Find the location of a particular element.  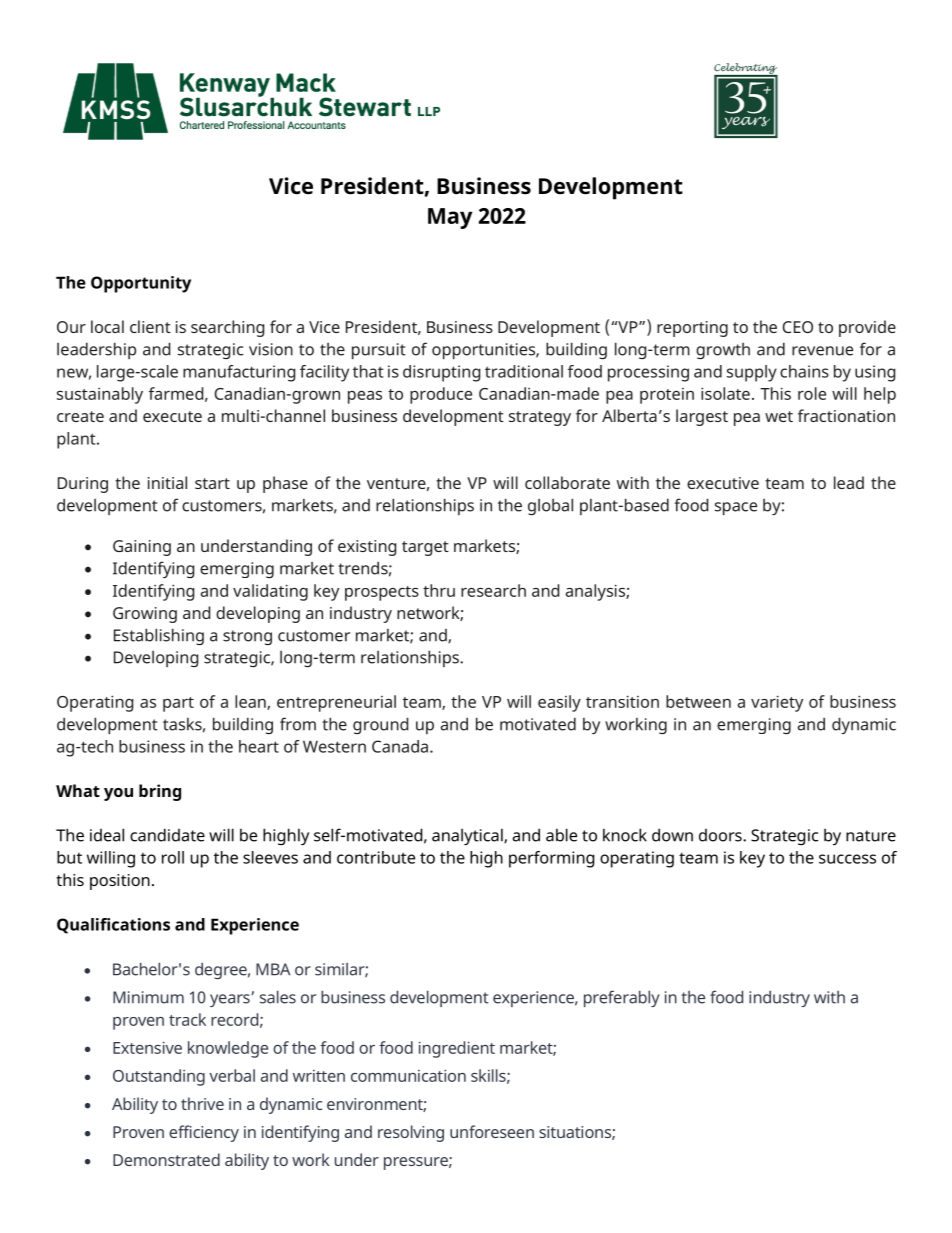

collaborate is located at coordinates (567, 482).
